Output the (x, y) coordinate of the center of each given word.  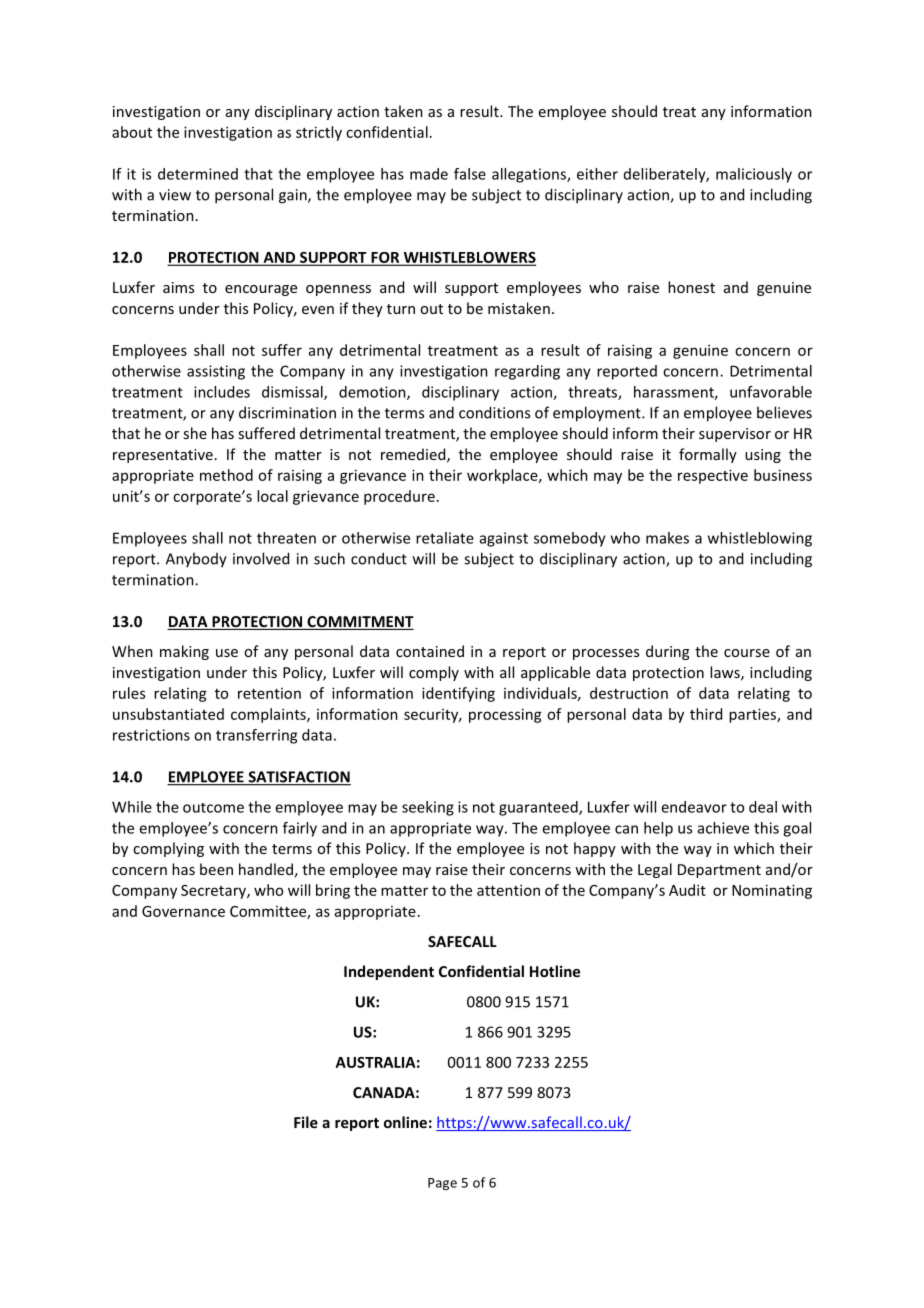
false (470, 174)
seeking (428, 808)
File (306, 1122)
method (226, 475)
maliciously (754, 175)
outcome (213, 808)
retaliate (445, 538)
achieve (723, 828)
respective (713, 476)
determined (198, 174)
